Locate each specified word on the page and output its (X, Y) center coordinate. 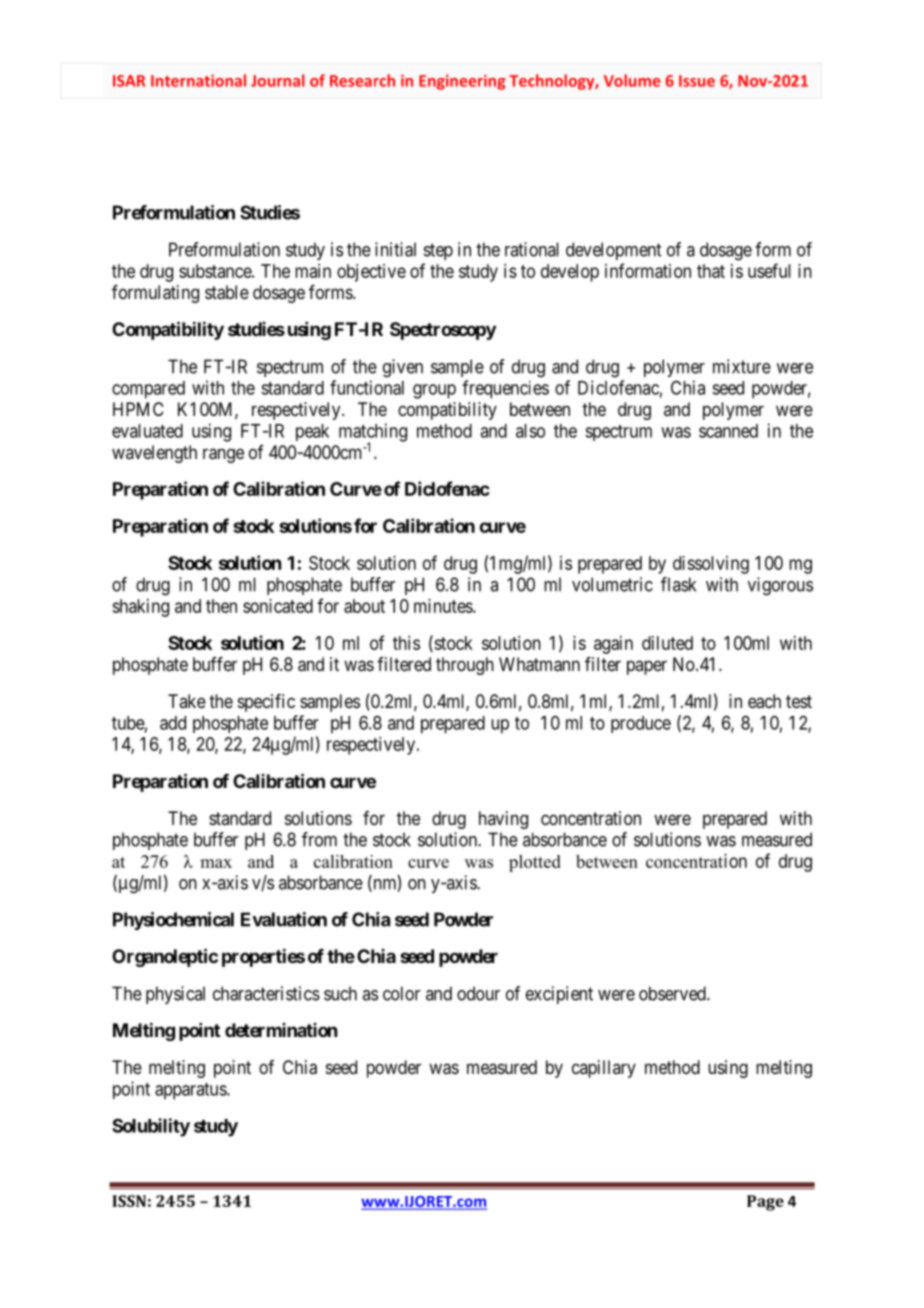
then (221, 606)
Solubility (151, 1127)
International (198, 80)
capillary (604, 1069)
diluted (667, 643)
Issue (697, 81)
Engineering (462, 82)
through (465, 666)
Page (765, 1203)
